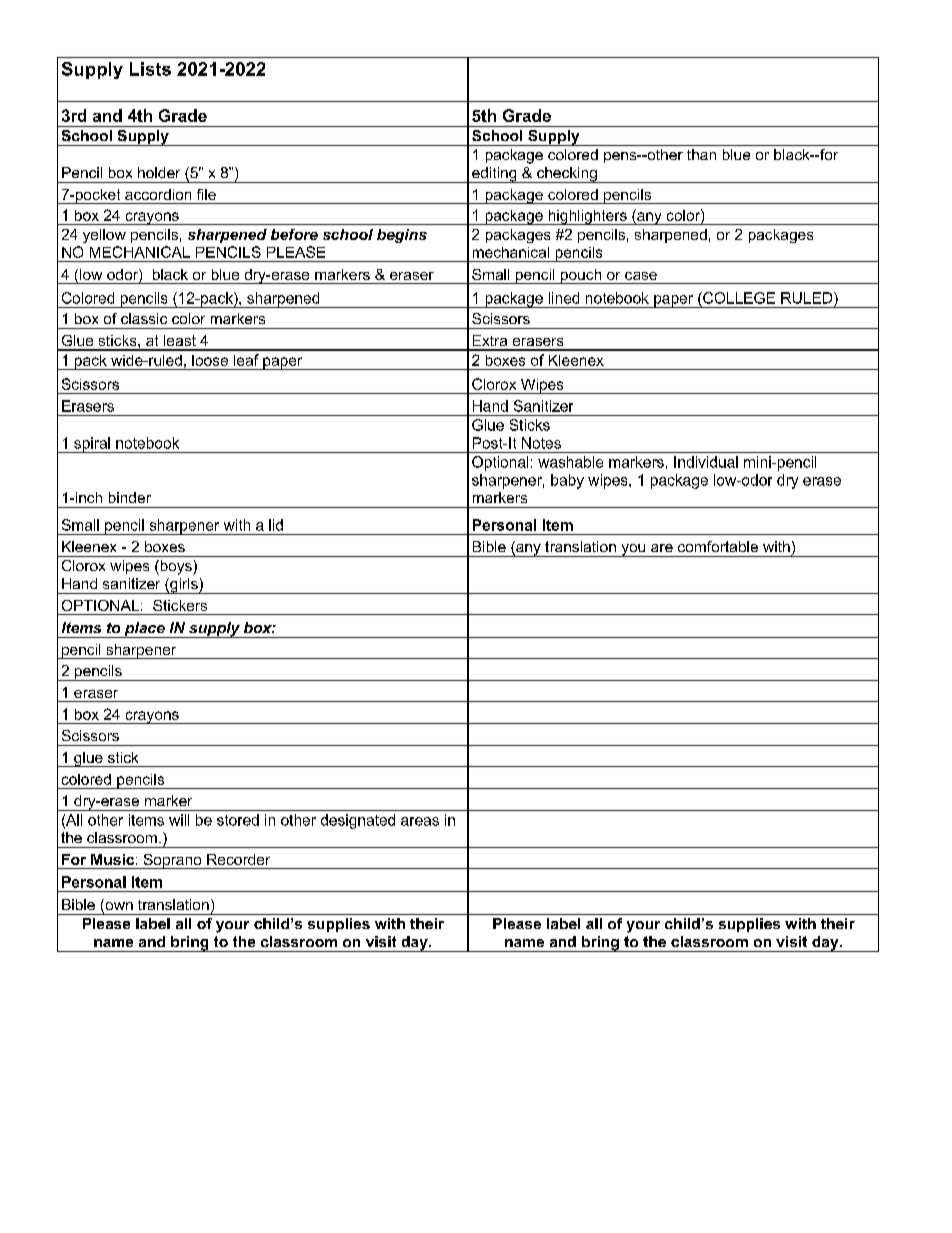  I want to click on editing, so click(494, 175).
